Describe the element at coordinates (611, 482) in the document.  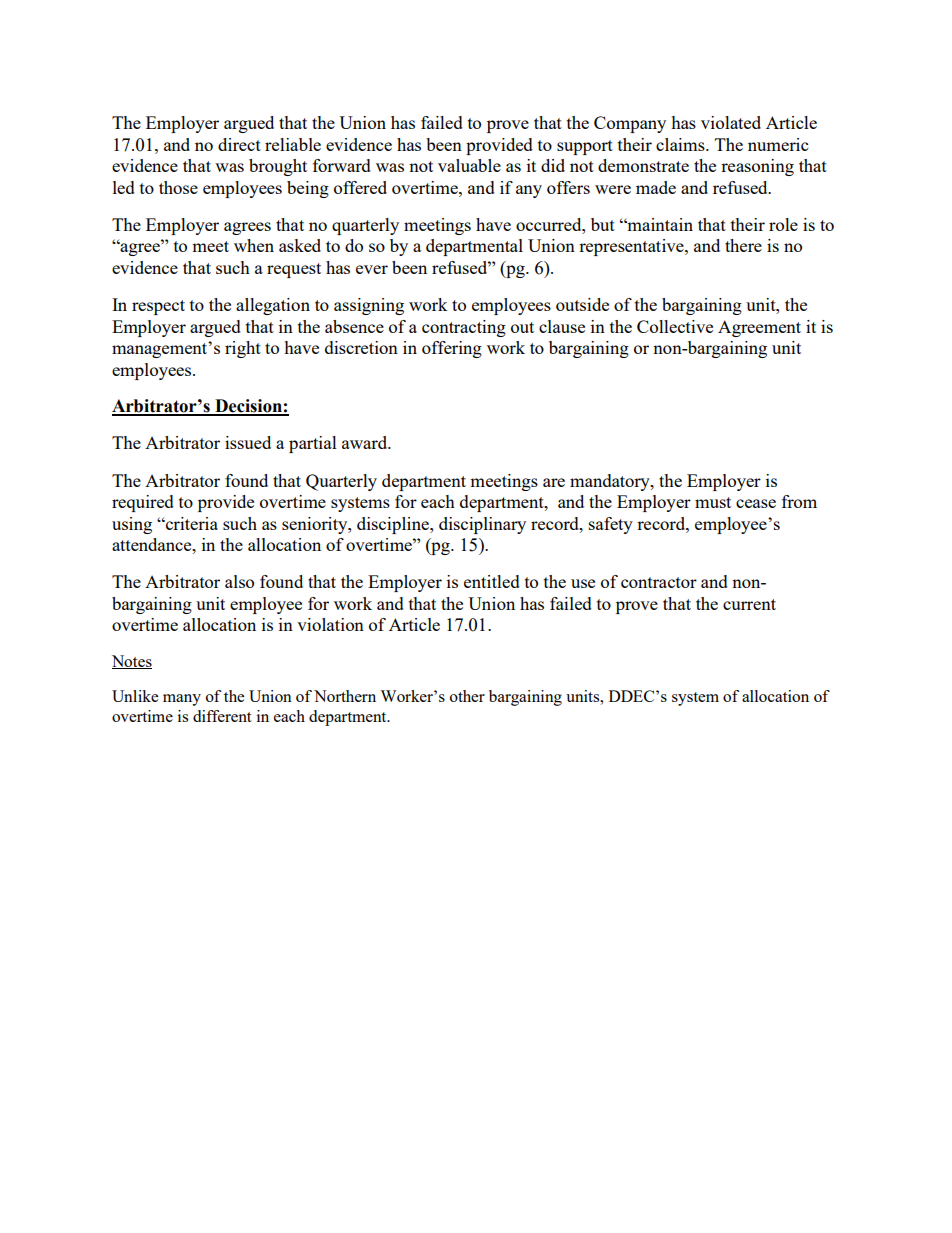
I see `mandatory` at that location.
